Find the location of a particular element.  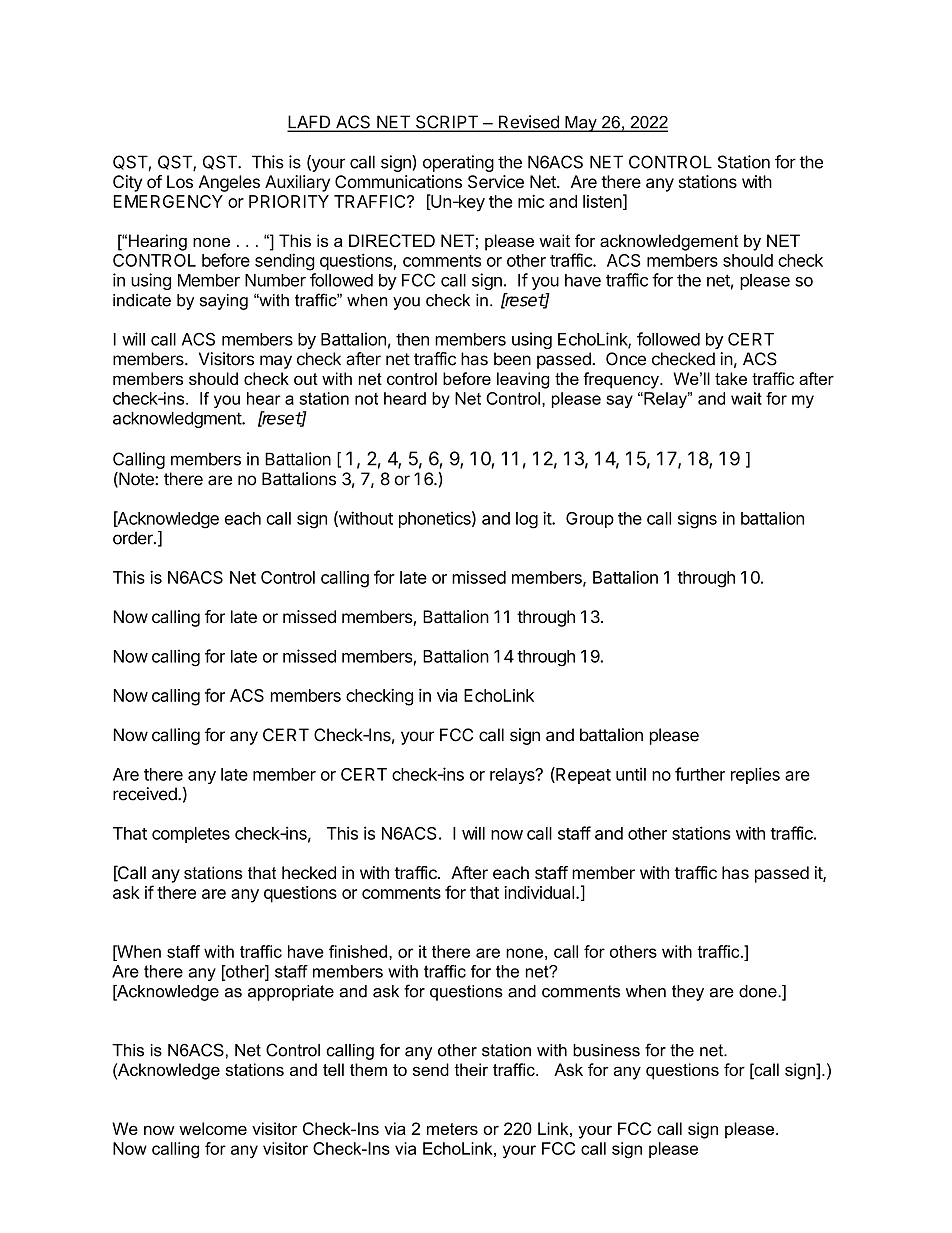

business is located at coordinates (606, 1050).
